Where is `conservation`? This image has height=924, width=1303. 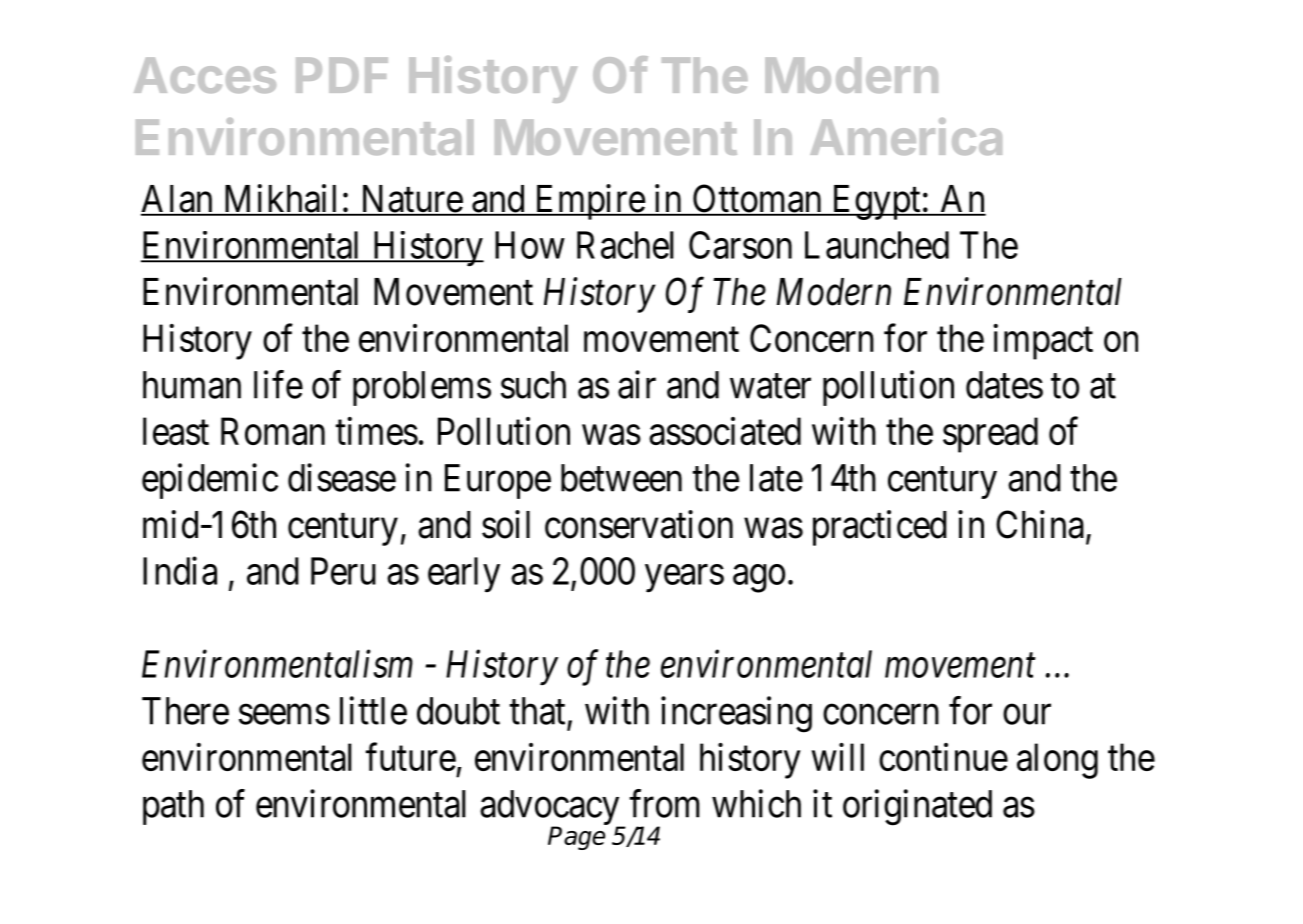 conservation is located at coordinates (639, 524).
